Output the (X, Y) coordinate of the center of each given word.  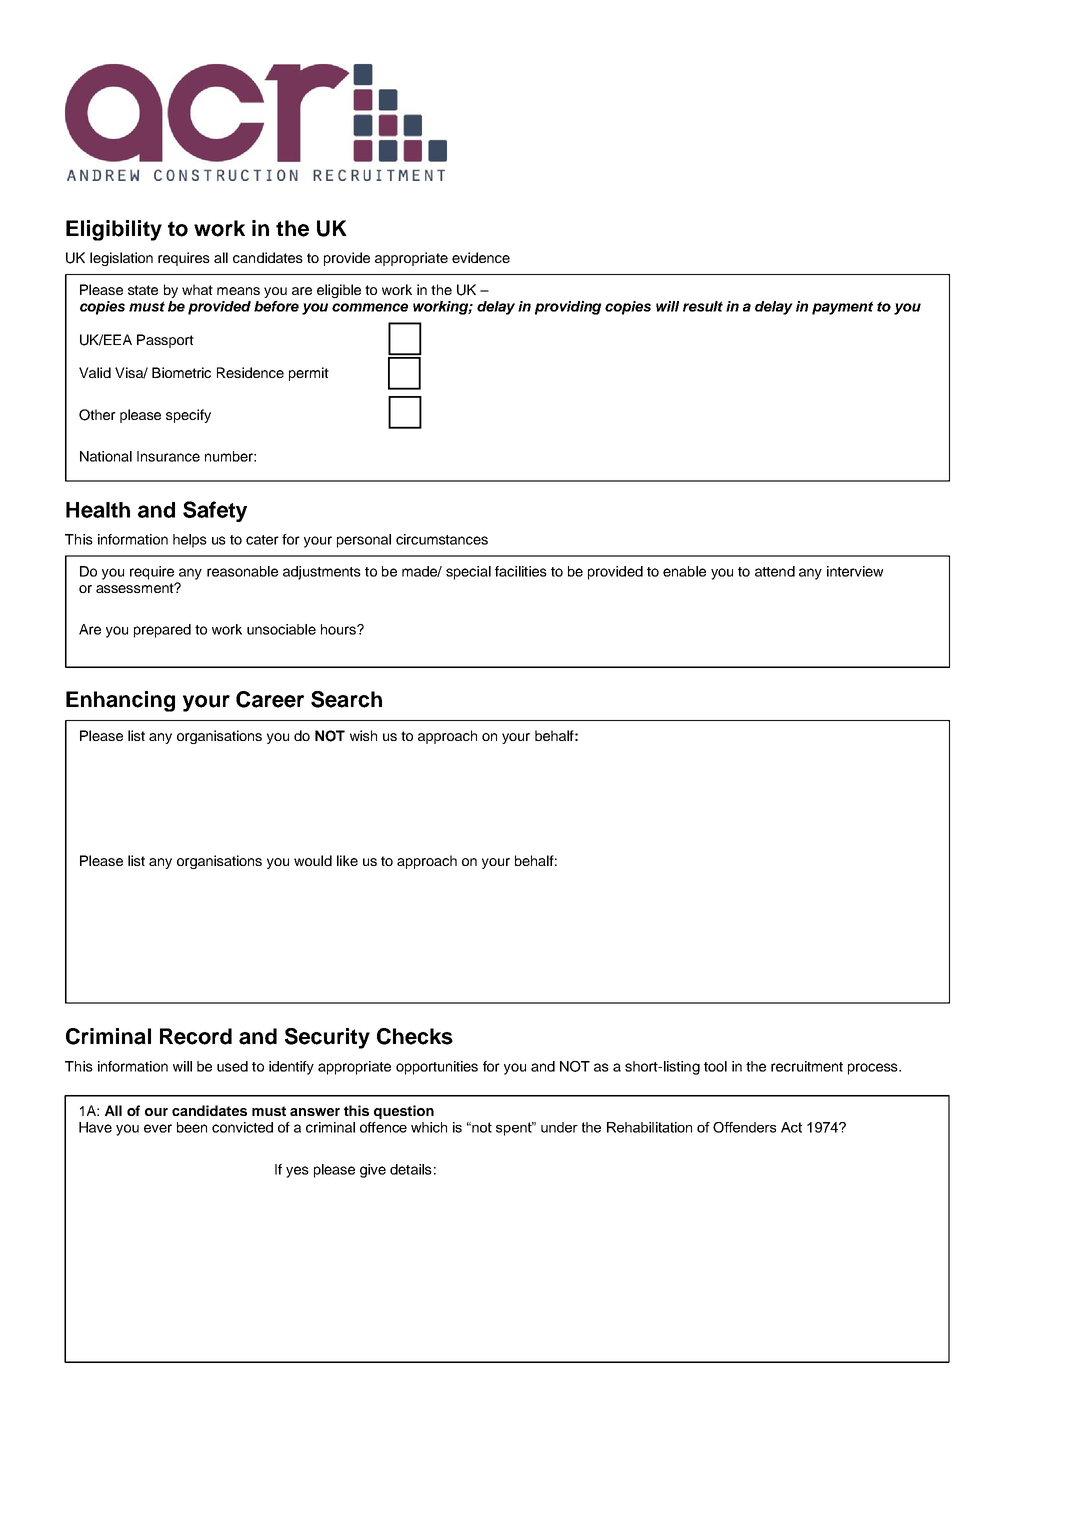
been (192, 1127)
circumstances (442, 539)
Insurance (168, 456)
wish (363, 735)
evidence (481, 257)
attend (775, 571)
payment (842, 308)
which (429, 1127)
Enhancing (120, 701)
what (197, 289)
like (347, 860)
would (313, 860)
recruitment (807, 1066)
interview (855, 571)
